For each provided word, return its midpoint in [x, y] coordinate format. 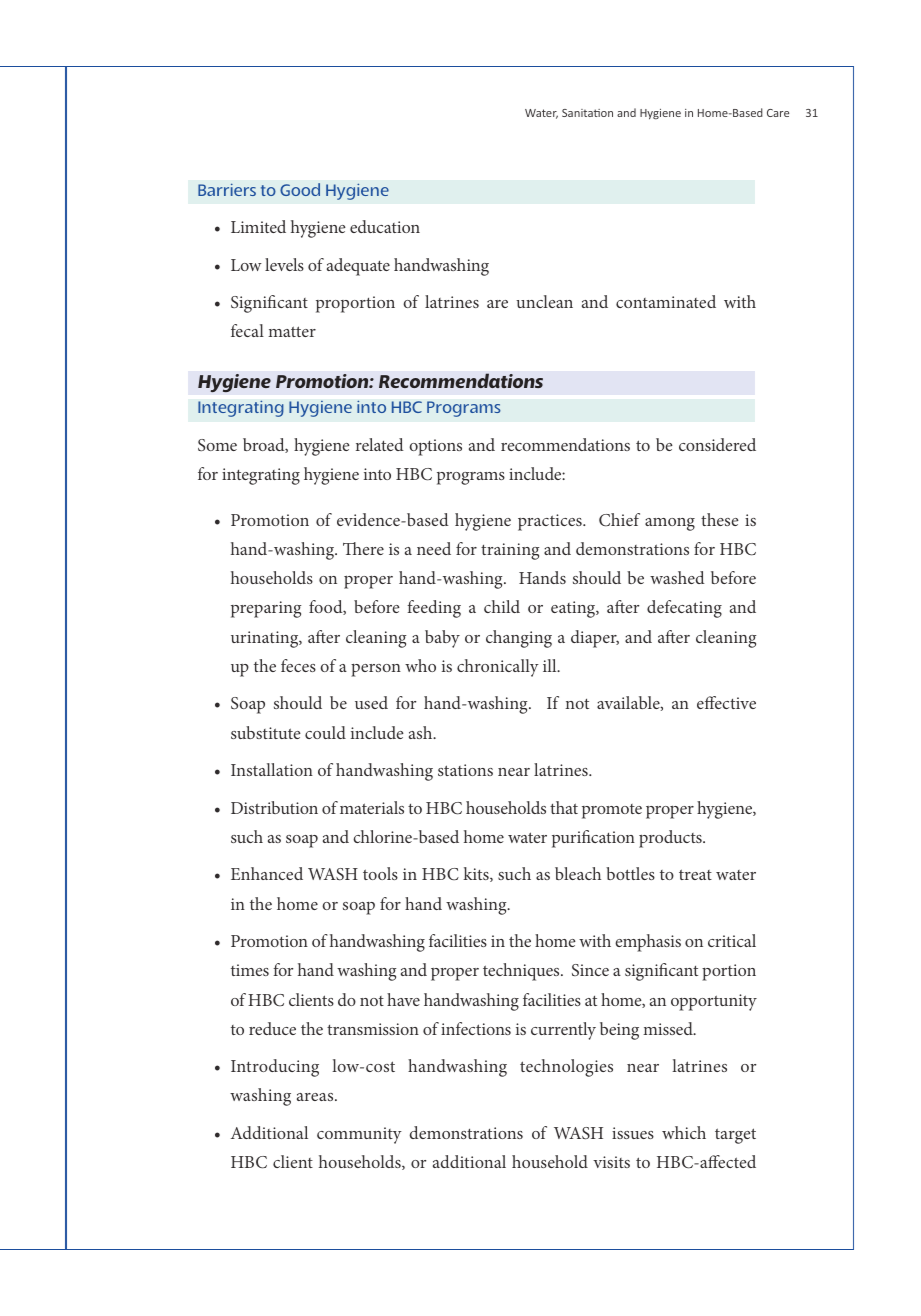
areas [316, 1097]
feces [298, 665]
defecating [684, 609]
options [435, 447]
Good [300, 189]
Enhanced [267, 873]
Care [778, 113]
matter [292, 331]
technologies [566, 1068]
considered [717, 444]
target [735, 1136]
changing [519, 639]
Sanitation [587, 113]
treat [695, 874]
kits [477, 874]
